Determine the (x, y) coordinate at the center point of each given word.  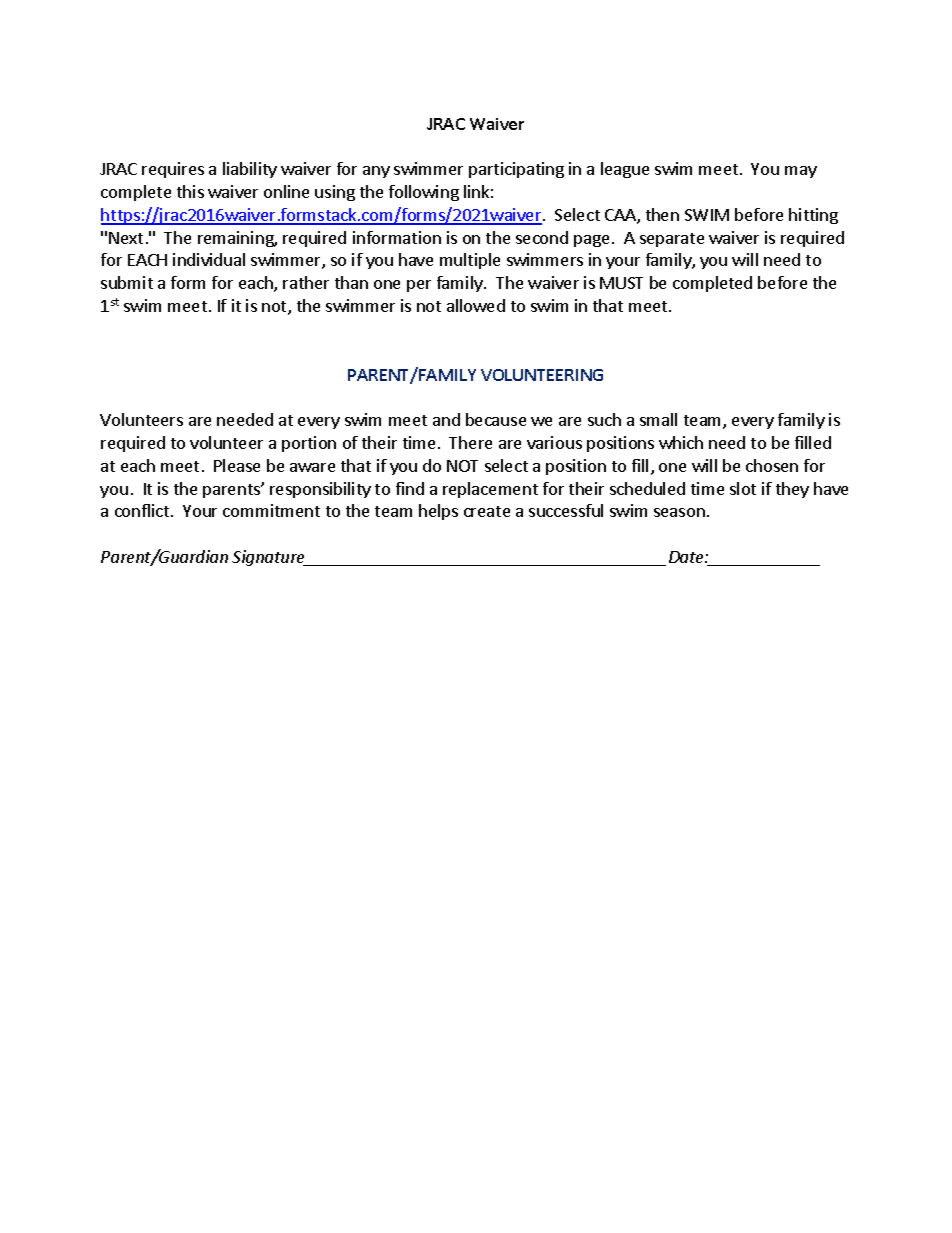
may (801, 172)
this (190, 191)
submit (127, 282)
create (487, 511)
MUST (621, 283)
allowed (476, 305)
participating (516, 170)
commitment (271, 510)
